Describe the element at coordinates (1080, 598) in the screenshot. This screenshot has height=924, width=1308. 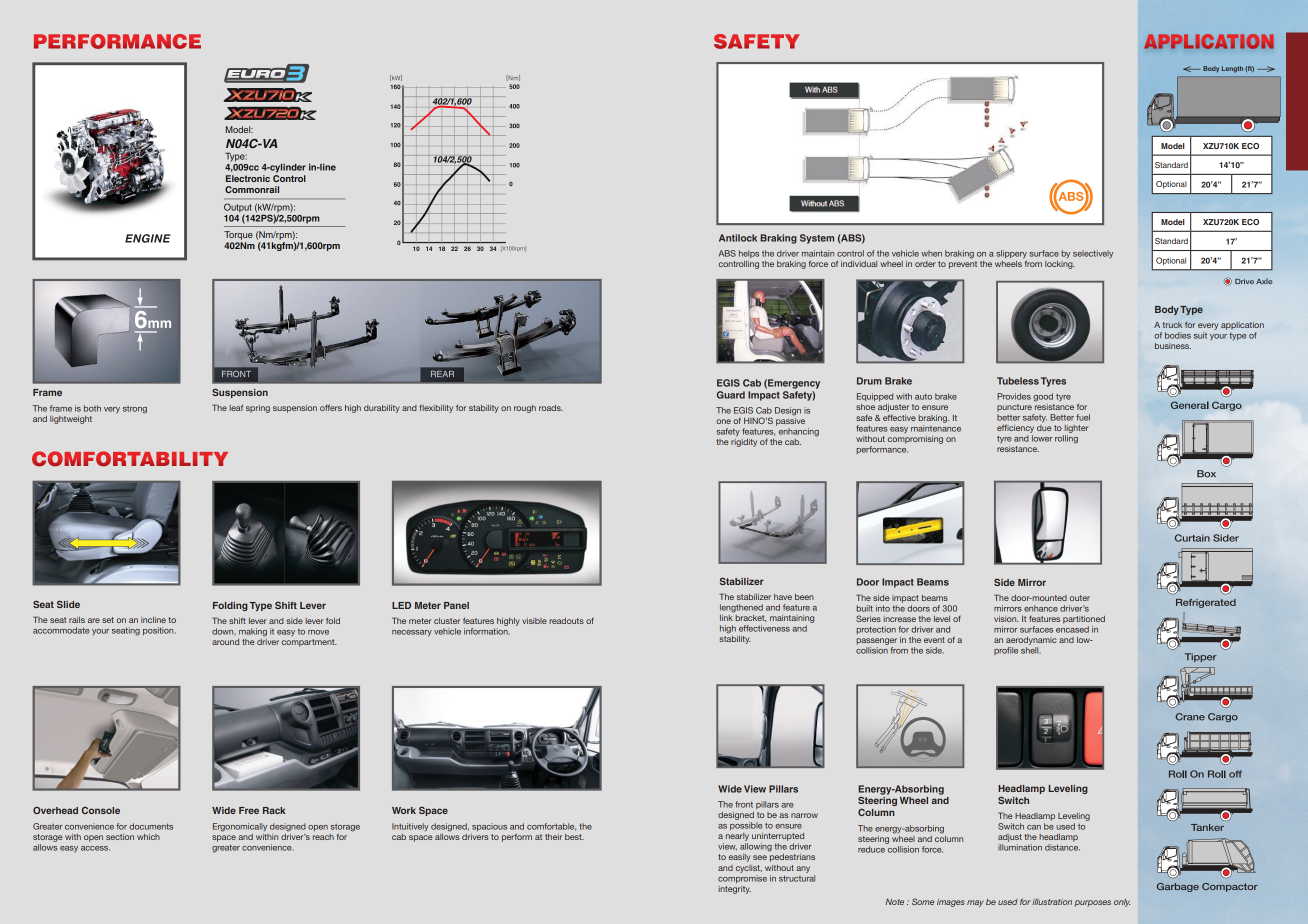
I see `outer` at that location.
